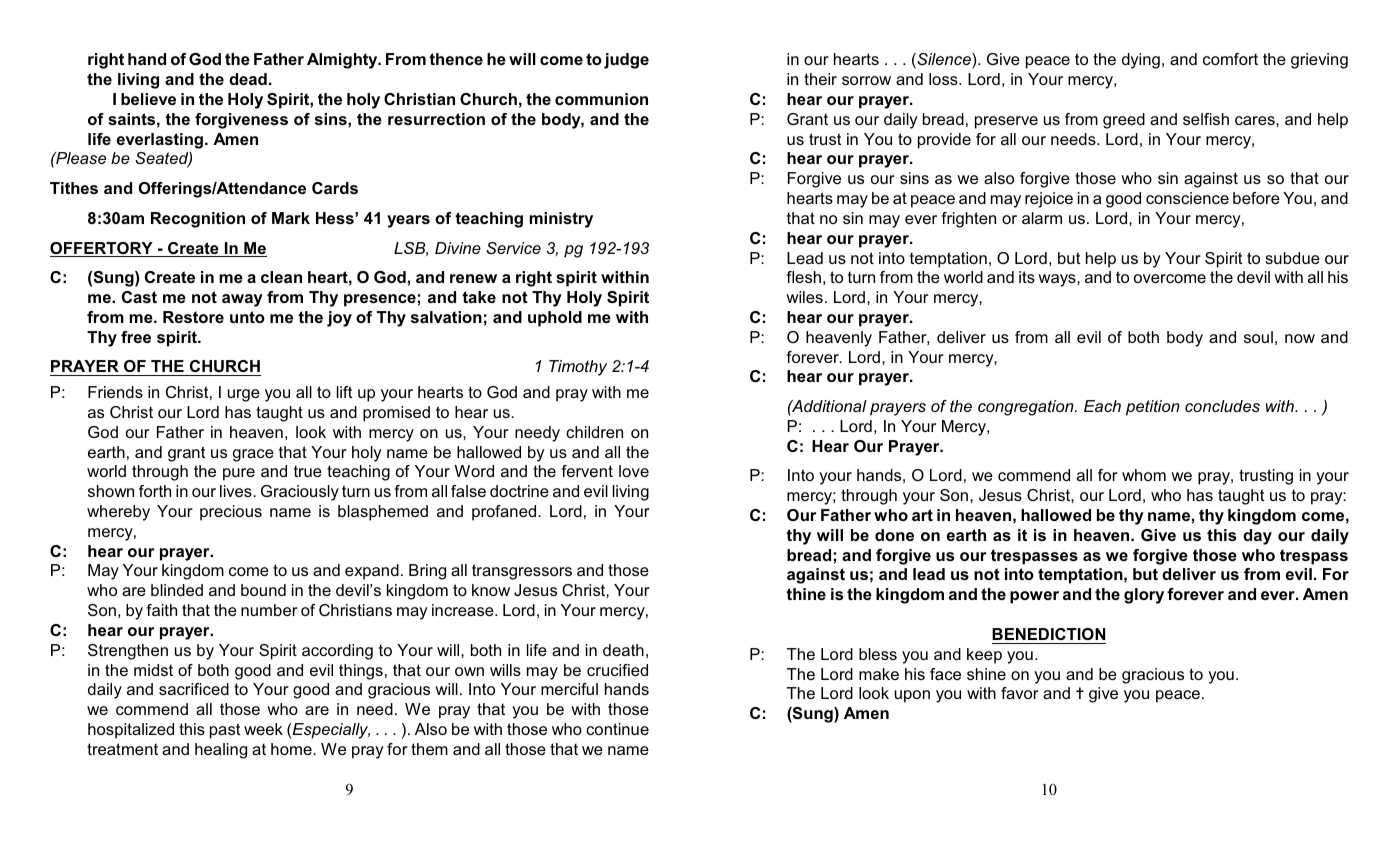 The image size is (1400, 849). Describe the element at coordinates (244, 395) in the screenshot. I see `urge` at that location.
